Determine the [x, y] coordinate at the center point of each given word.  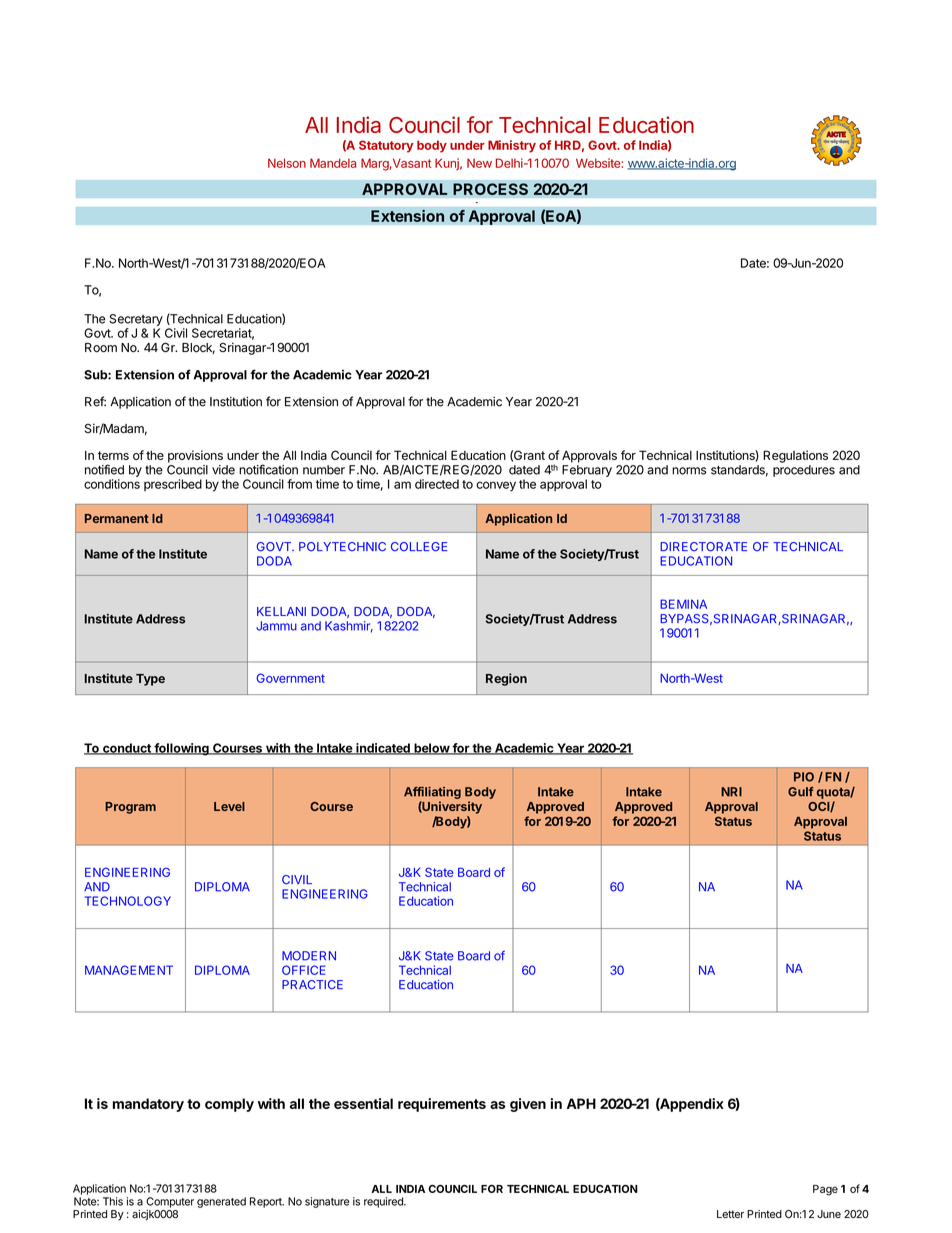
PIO [804, 777]
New [479, 163]
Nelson [287, 163]
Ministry [512, 146]
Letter [730, 1214]
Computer [170, 1202]
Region [506, 679]
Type [150, 680]
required [384, 1202]
